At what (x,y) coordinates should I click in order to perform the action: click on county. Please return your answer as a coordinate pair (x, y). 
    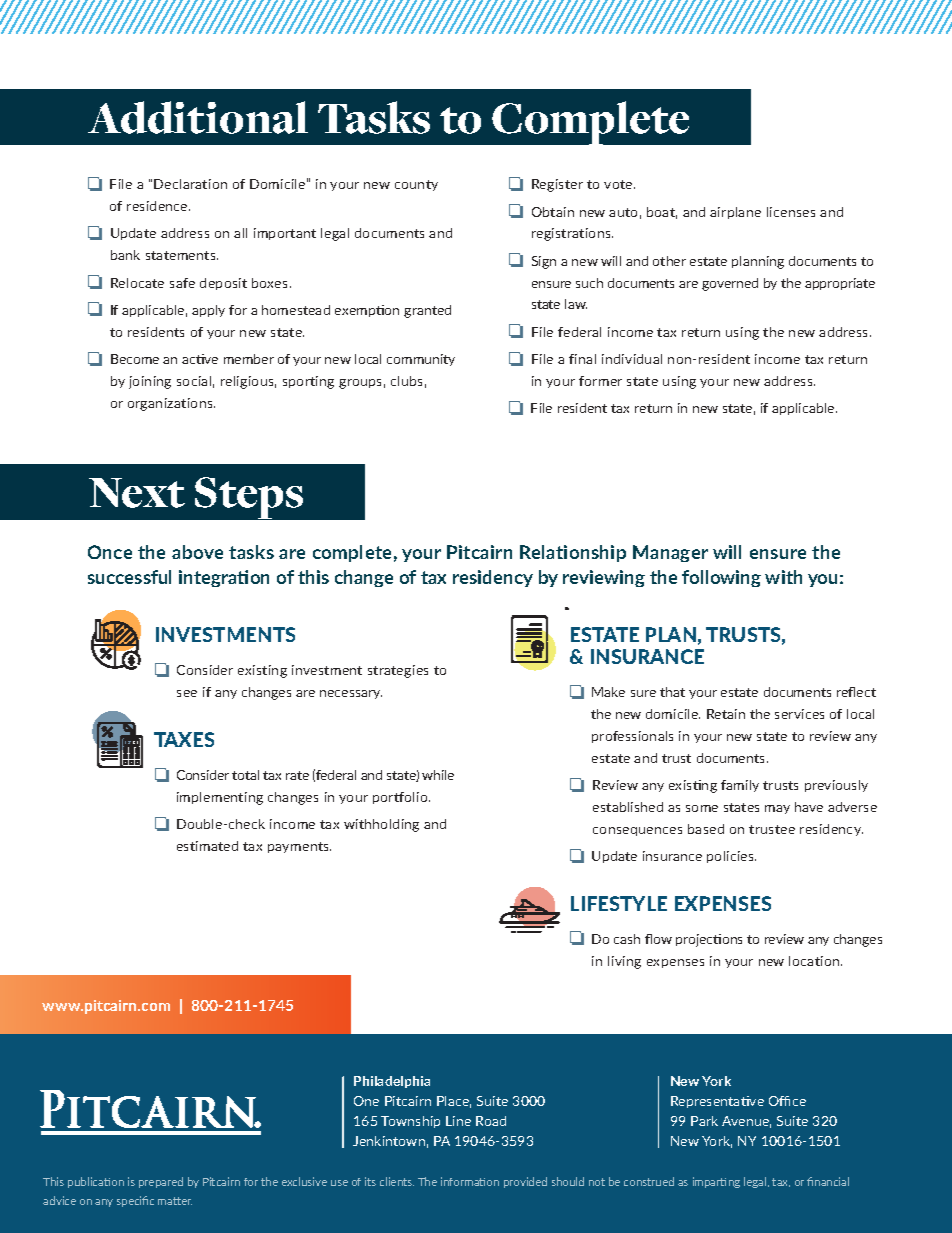
    Looking at the image, I should click on (416, 185).
